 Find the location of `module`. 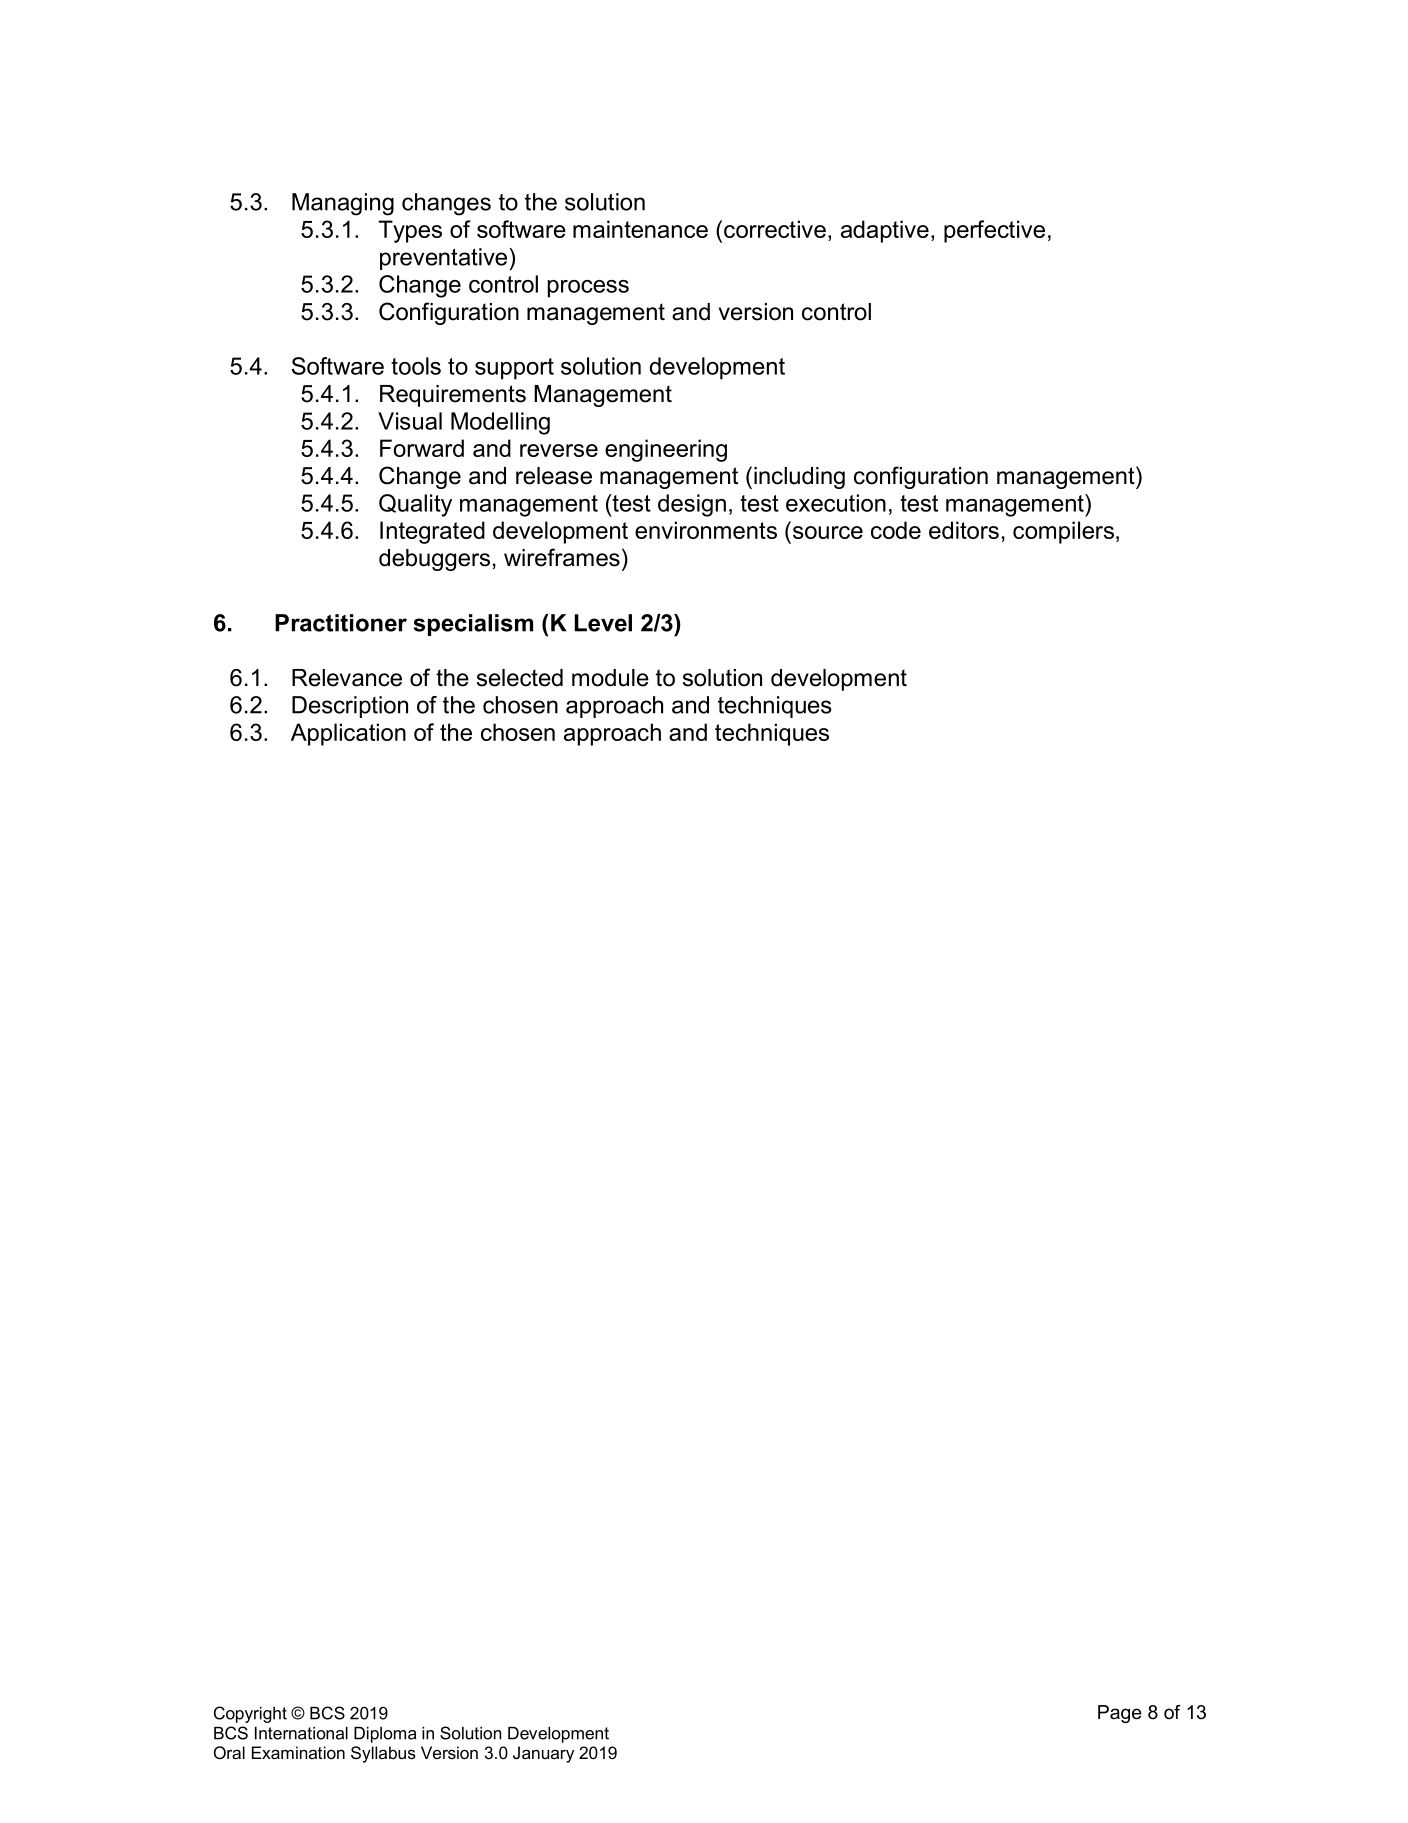

module is located at coordinates (610, 678).
